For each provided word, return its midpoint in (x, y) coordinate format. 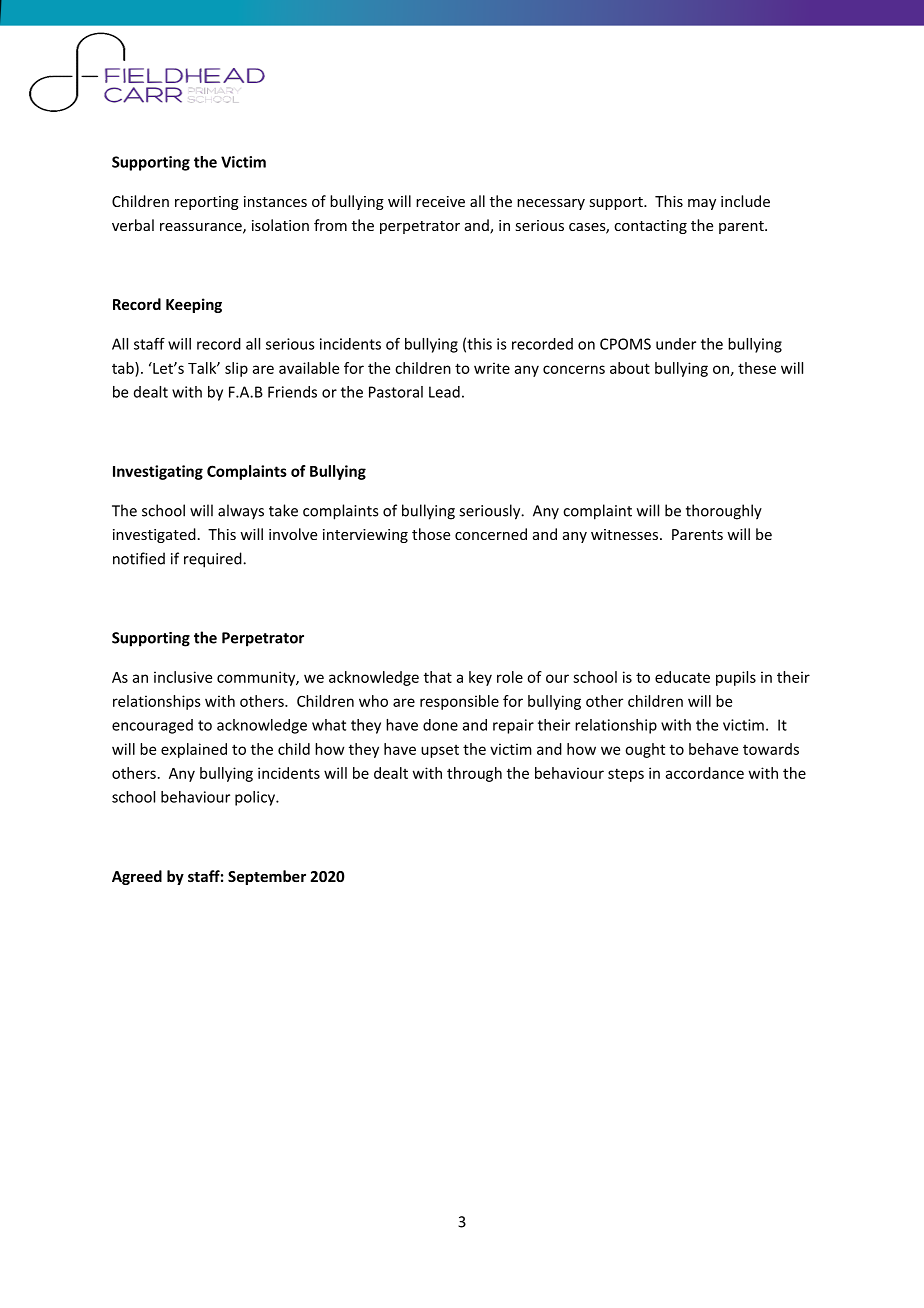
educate (682, 677)
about (630, 368)
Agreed (137, 877)
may (702, 204)
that (438, 677)
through (474, 774)
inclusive (183, 677)
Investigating (158, 472)
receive (440, 201)
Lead (444, 392)
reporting (207, 203)
